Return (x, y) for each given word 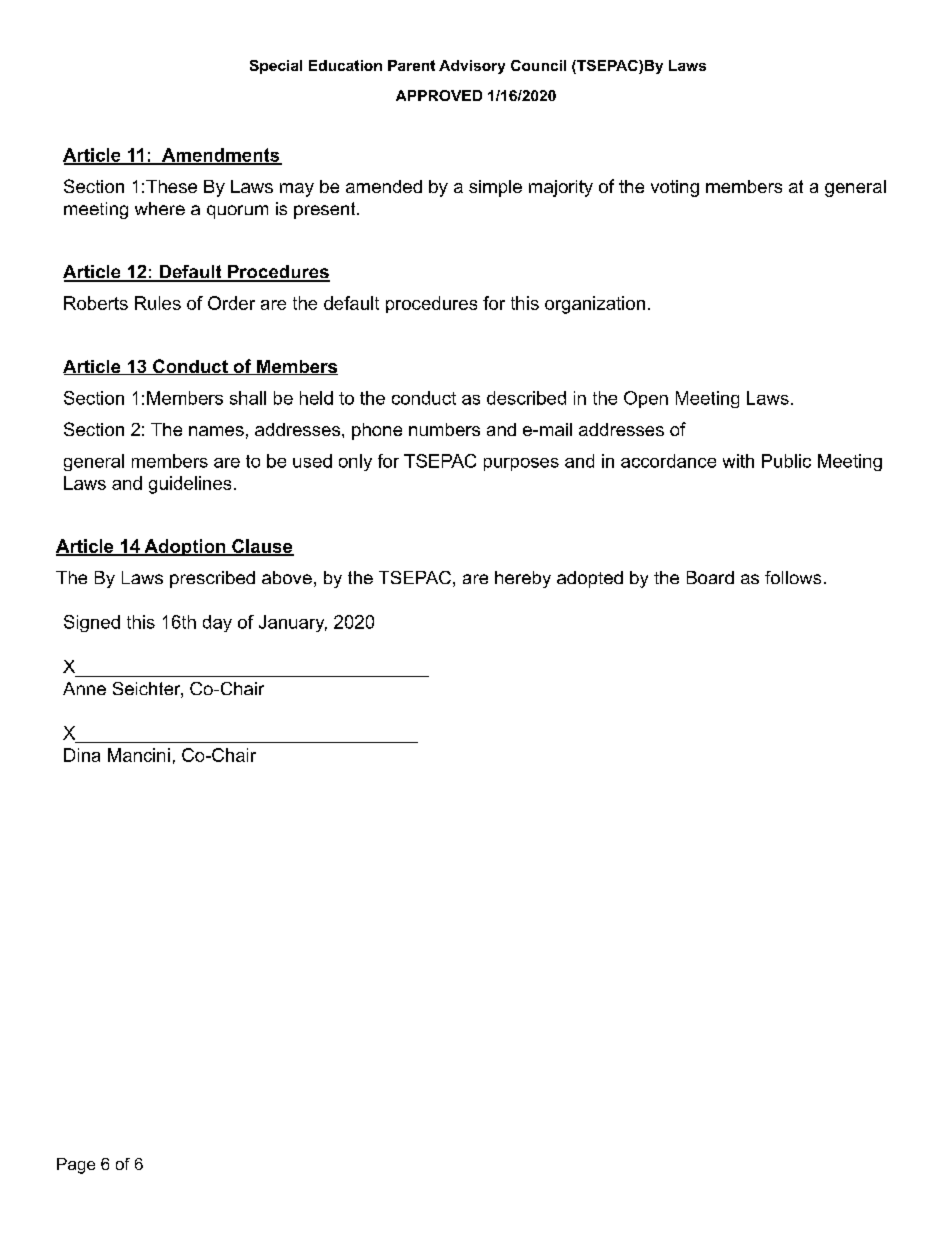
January (293, 623)
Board (710, 577)
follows (793, 577)
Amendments (220, 156)
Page (76, 1166)
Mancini (139, 755)
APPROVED (439, 95)
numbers (444, 429)
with (738, 461)
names (216, 431)
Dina (82, 755)
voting (675, 188)
